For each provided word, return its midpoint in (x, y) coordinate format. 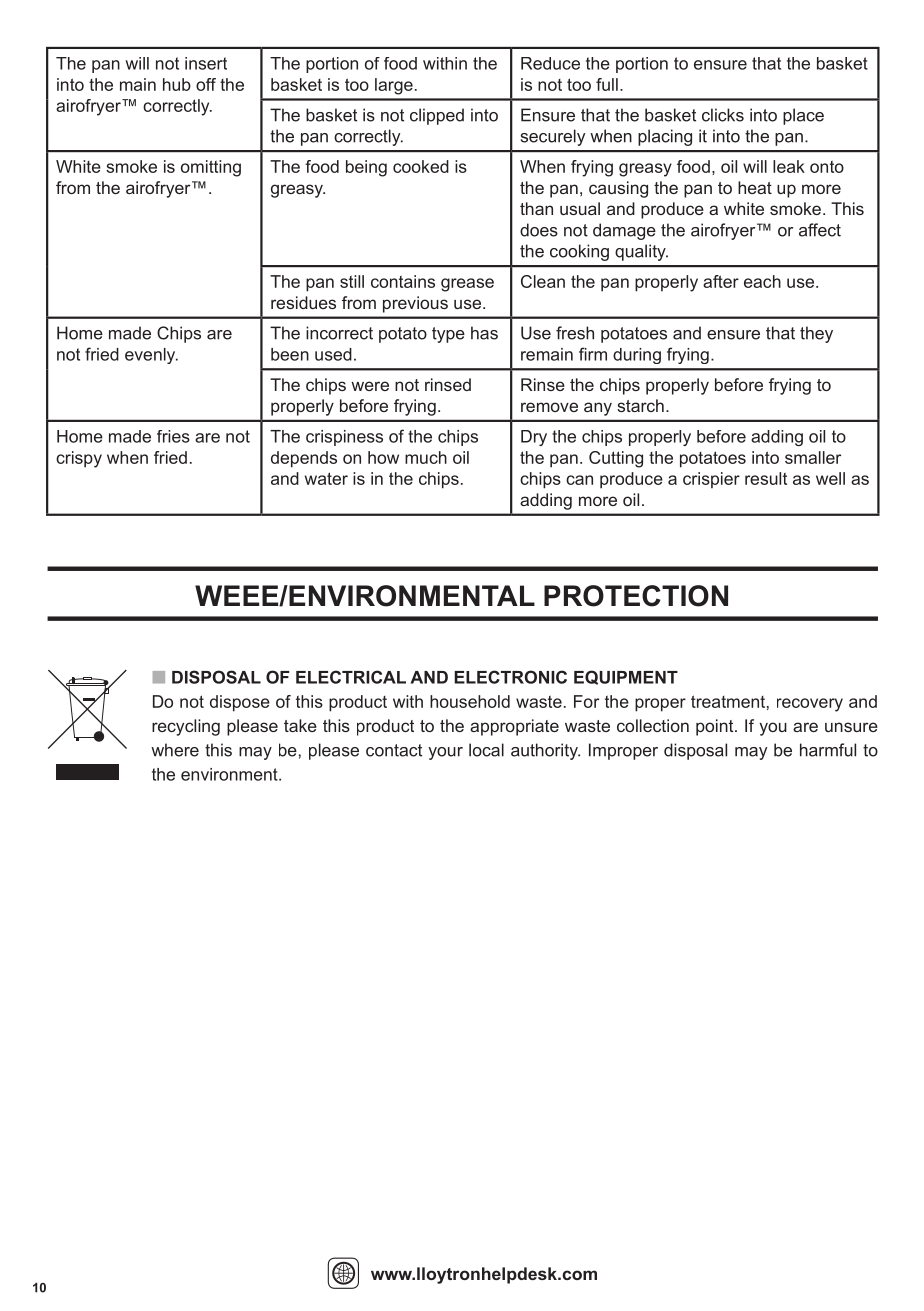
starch (640, 405)
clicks (723, 115)
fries (173, 436)
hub (177, 84)
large (394, 86)
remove (549, 407)
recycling (186, 727)
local (486, 750)
